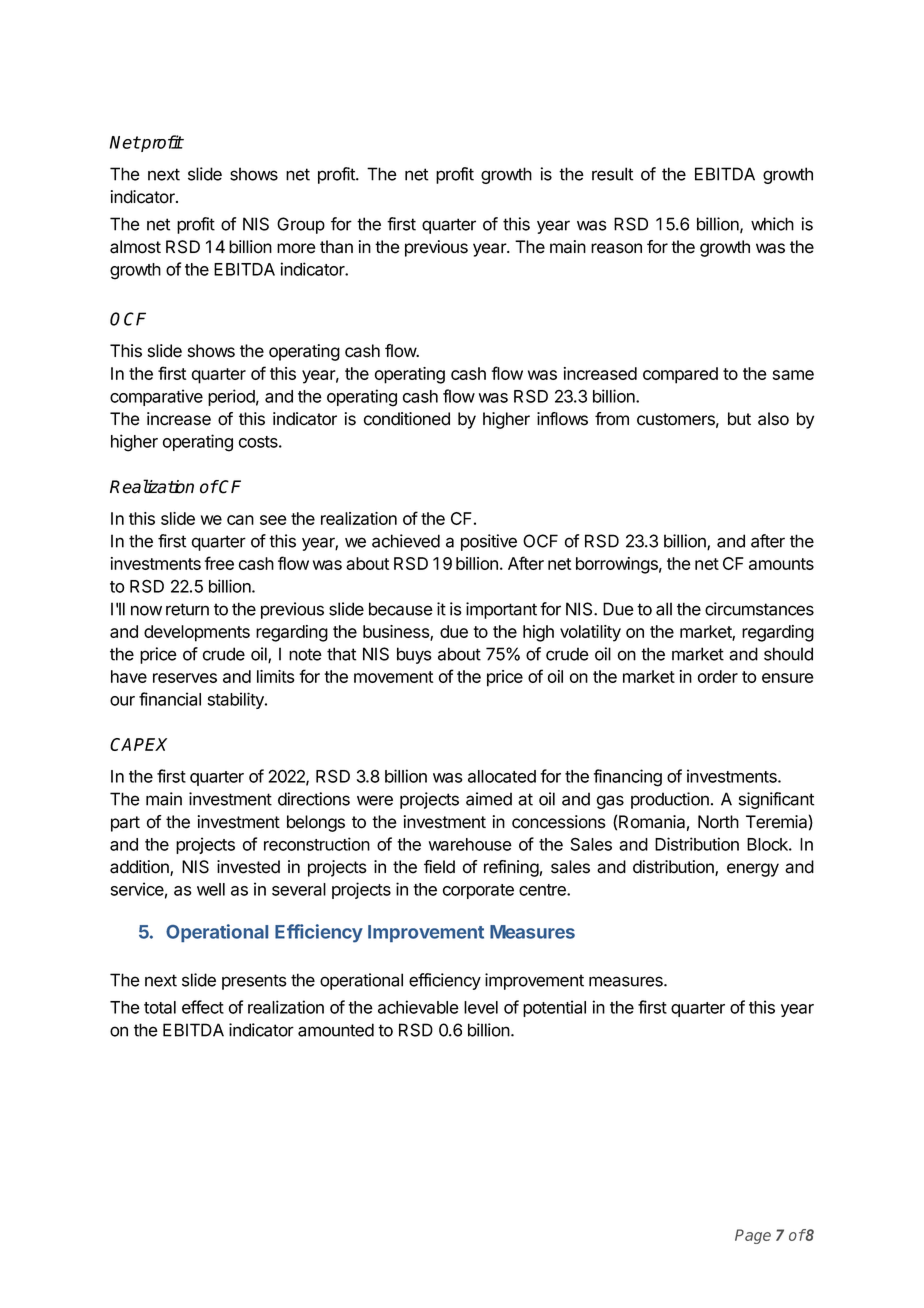  Describe the element at coordinates (135, 247) in the document. I see `almost` at that location.
